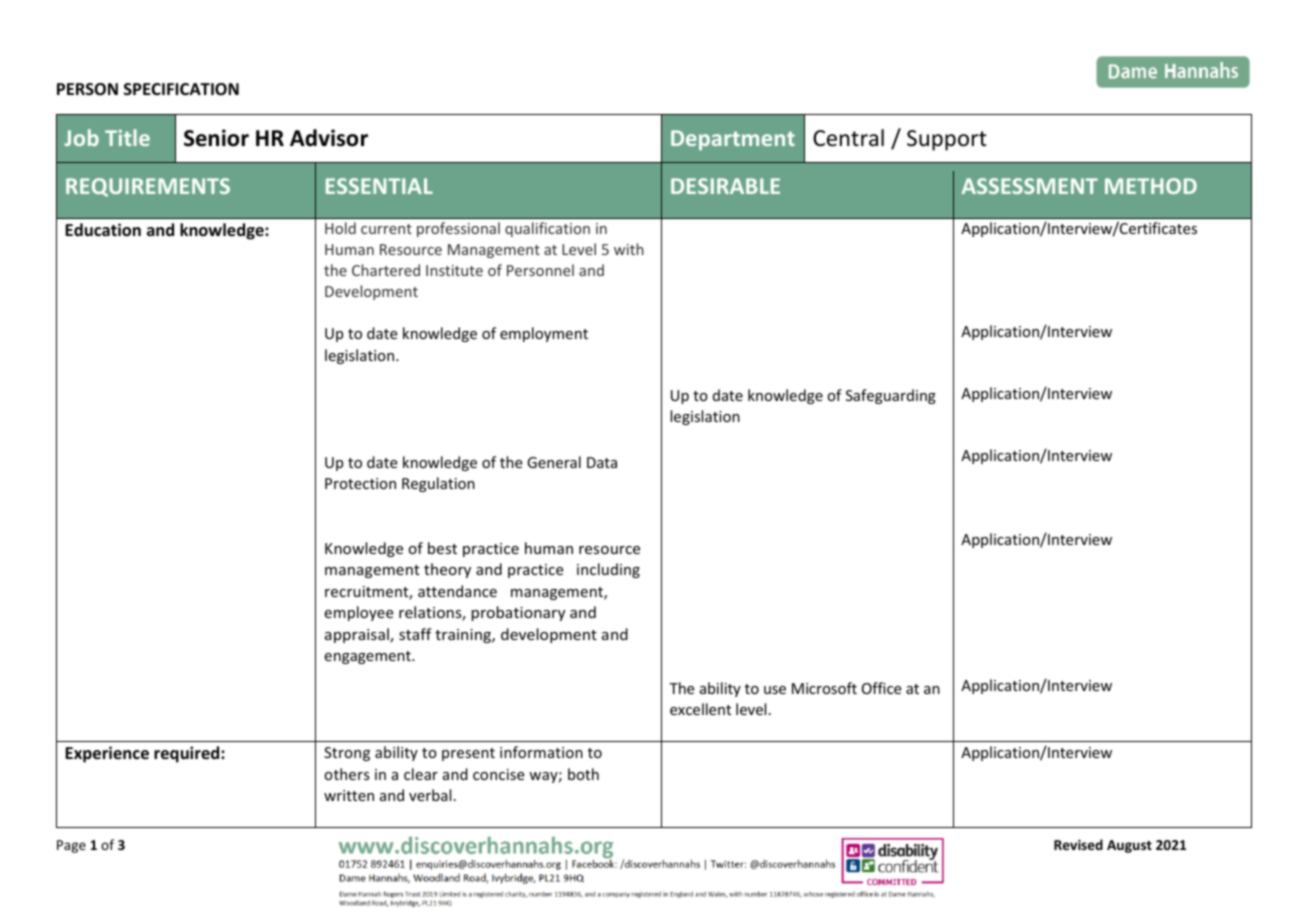 This page has height=924, width=1308. What do you see at coordinates (608, 570) in the page?
I see `including` at bounding box center [608, 570].
